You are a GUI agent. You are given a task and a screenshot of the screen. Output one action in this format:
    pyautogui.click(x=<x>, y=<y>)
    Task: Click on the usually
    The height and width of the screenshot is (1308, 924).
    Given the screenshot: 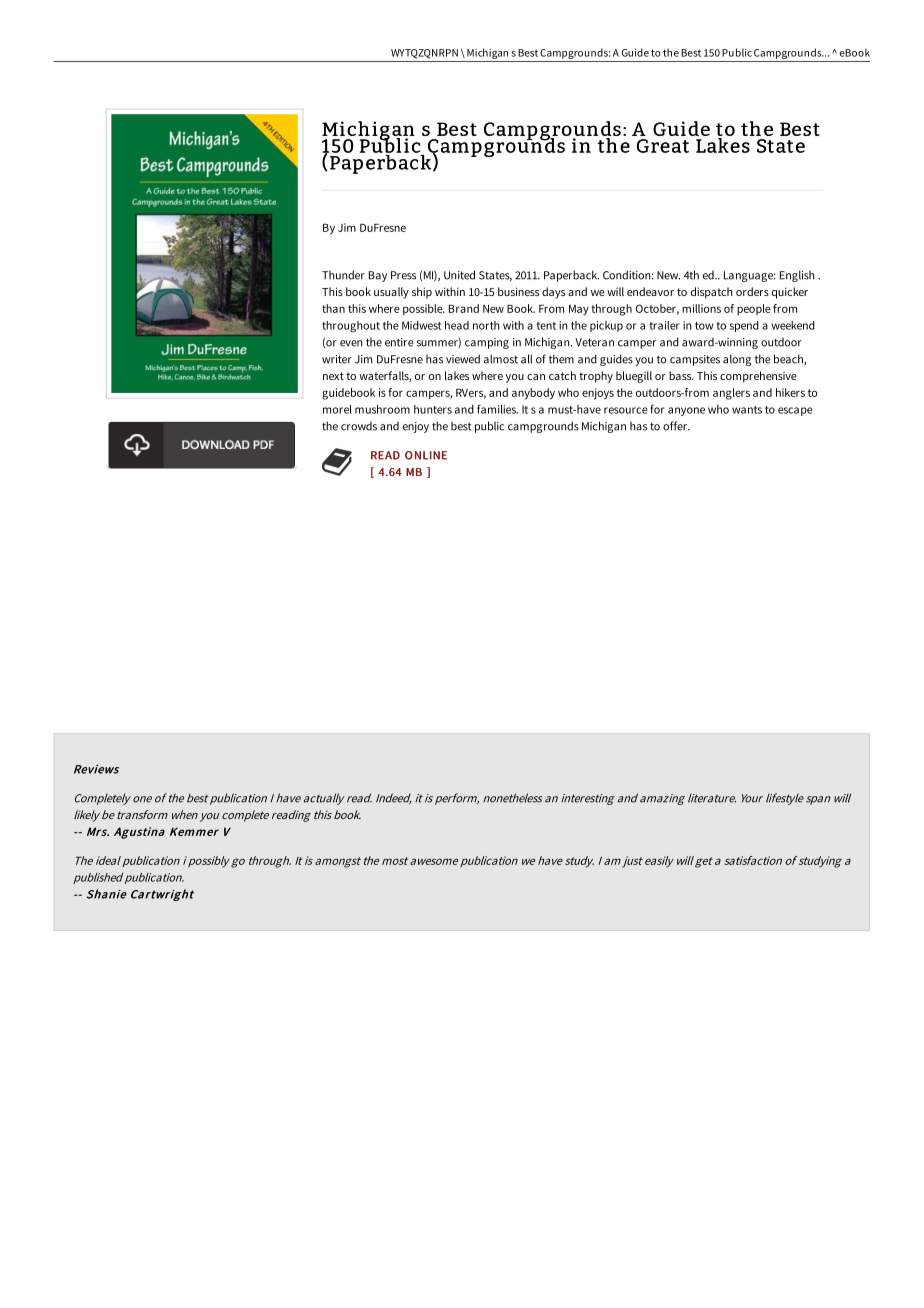 What is the action you would take?
    pyautogui.click(x=391, y=293)
